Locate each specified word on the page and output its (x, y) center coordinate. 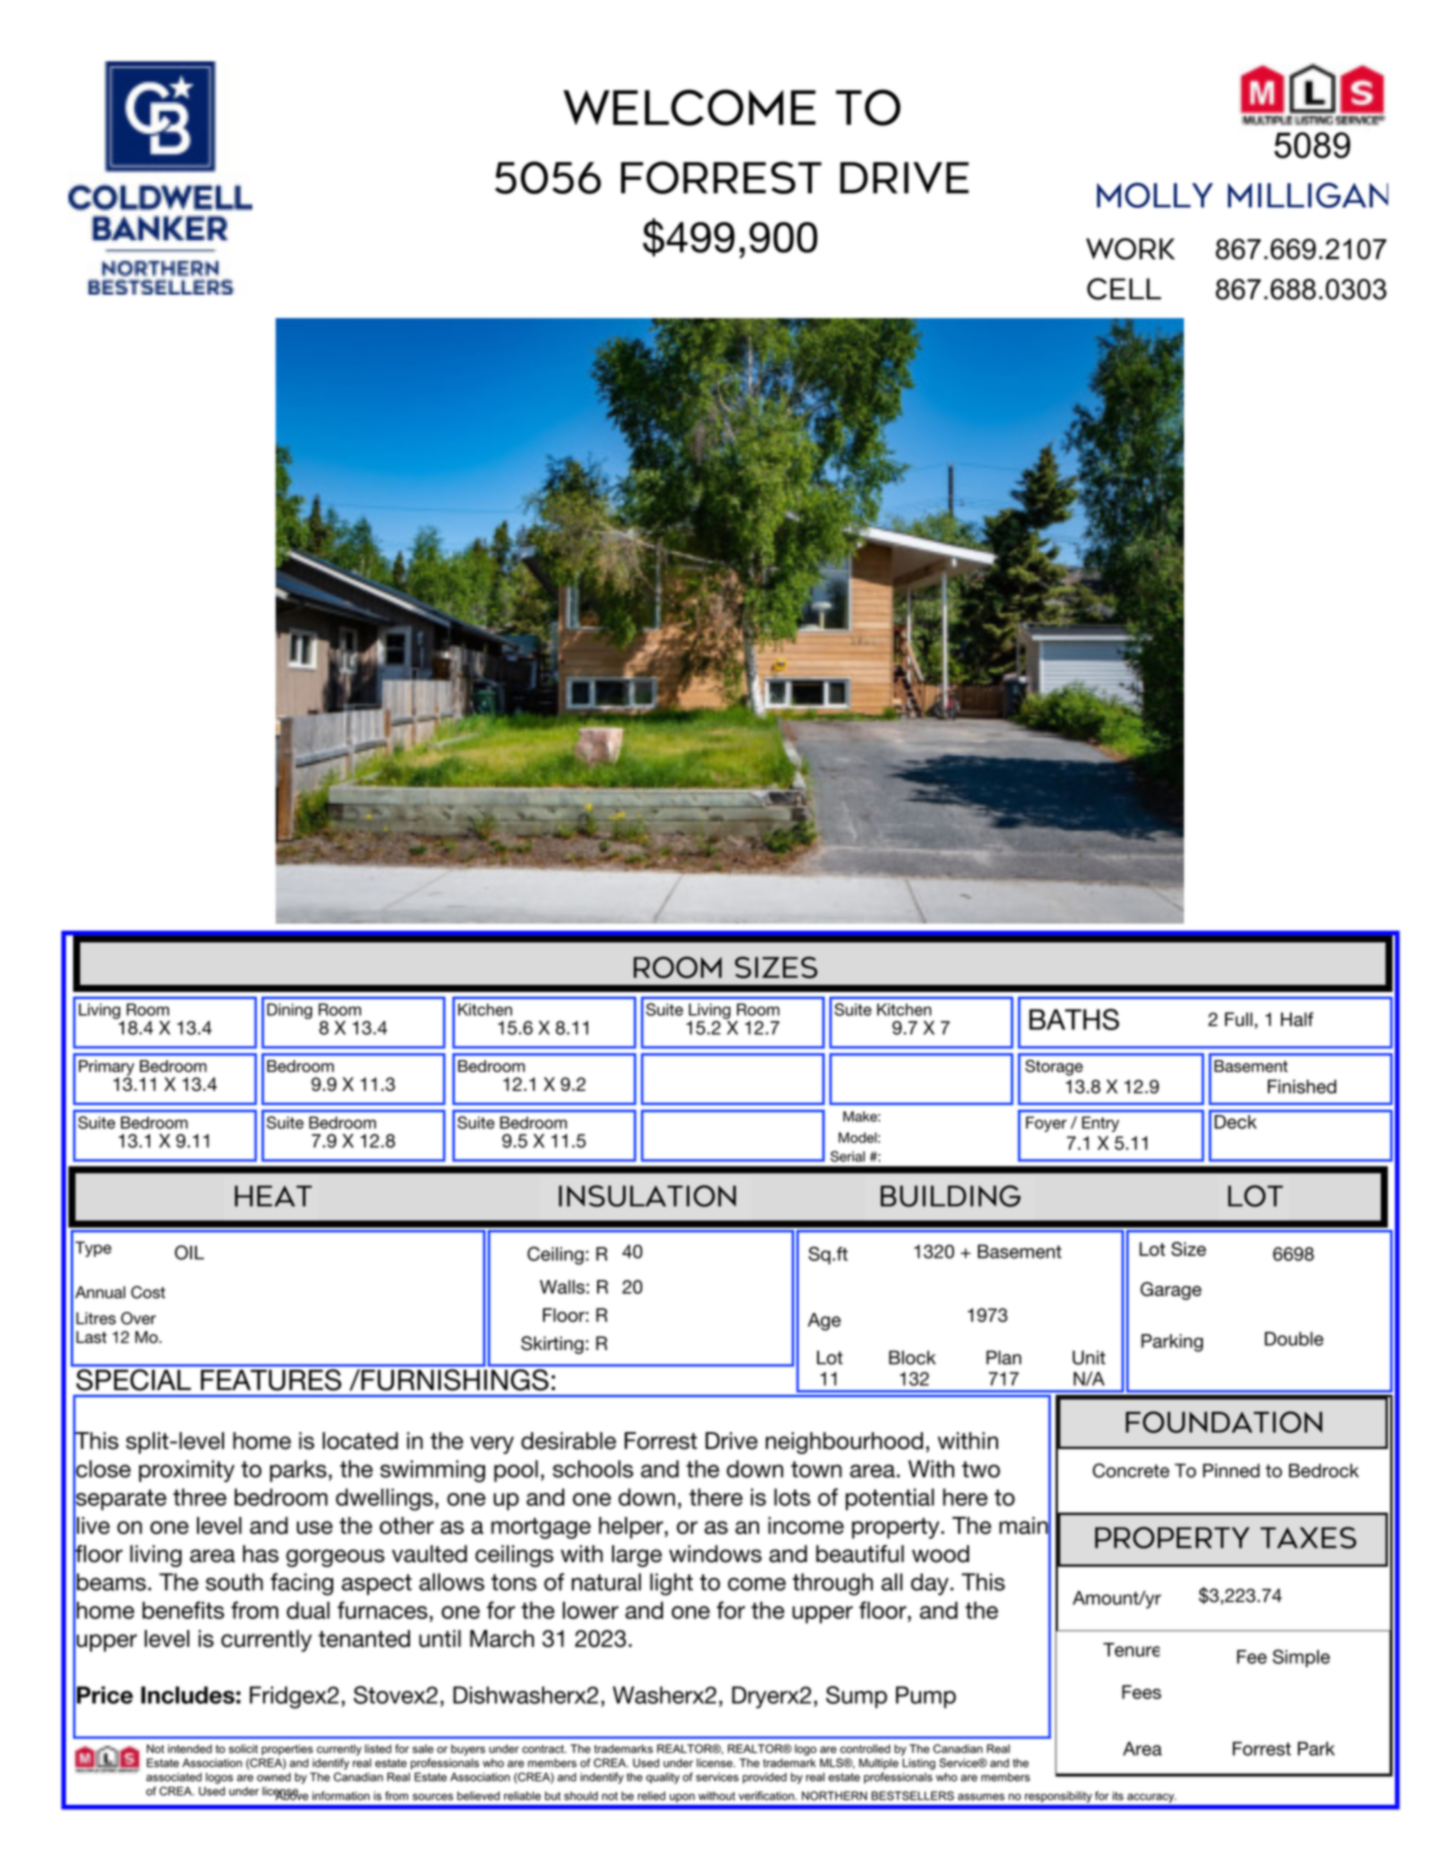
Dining (289, 1011)
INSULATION (647, 1196)
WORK (1130, 249)
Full (1238, 1019)
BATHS (1074, 1019)
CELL (1124, 289)
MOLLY (1155, 195)
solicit (243, 1748)
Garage (1171, 1291)
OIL (189, 1252)
